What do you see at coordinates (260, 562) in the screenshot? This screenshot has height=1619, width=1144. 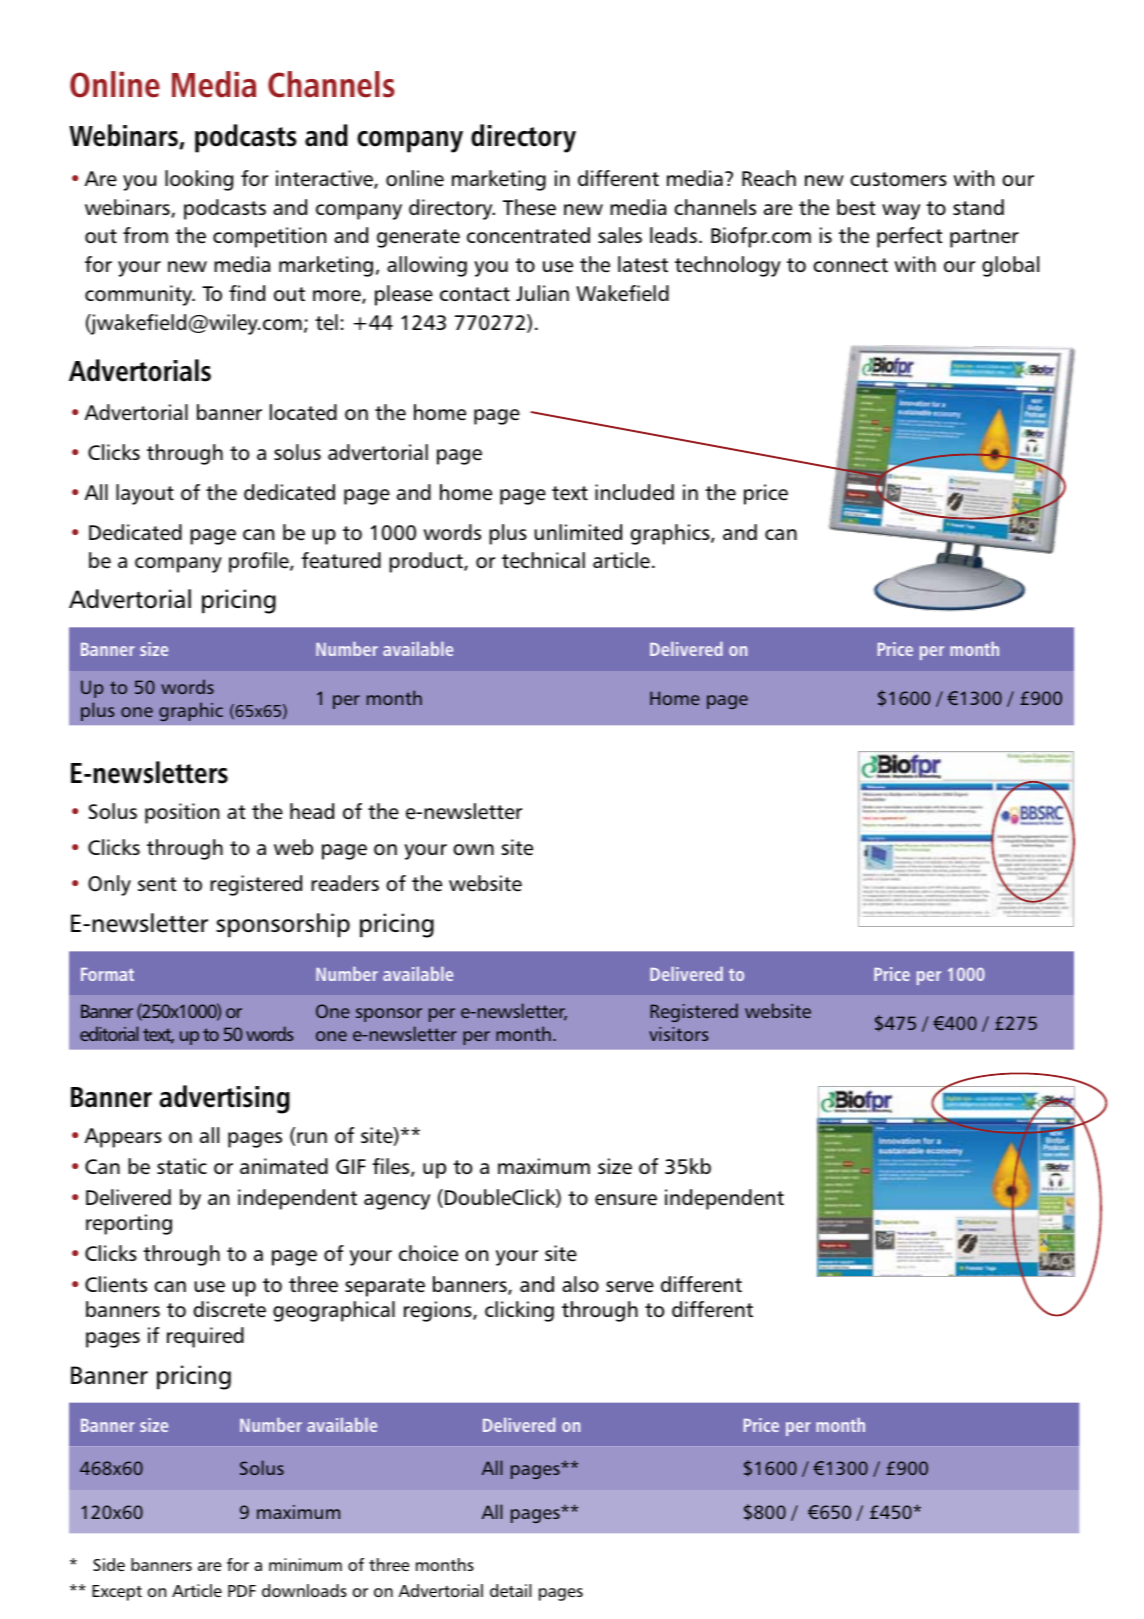 I see `profile` at bounding box center [260, 562].
